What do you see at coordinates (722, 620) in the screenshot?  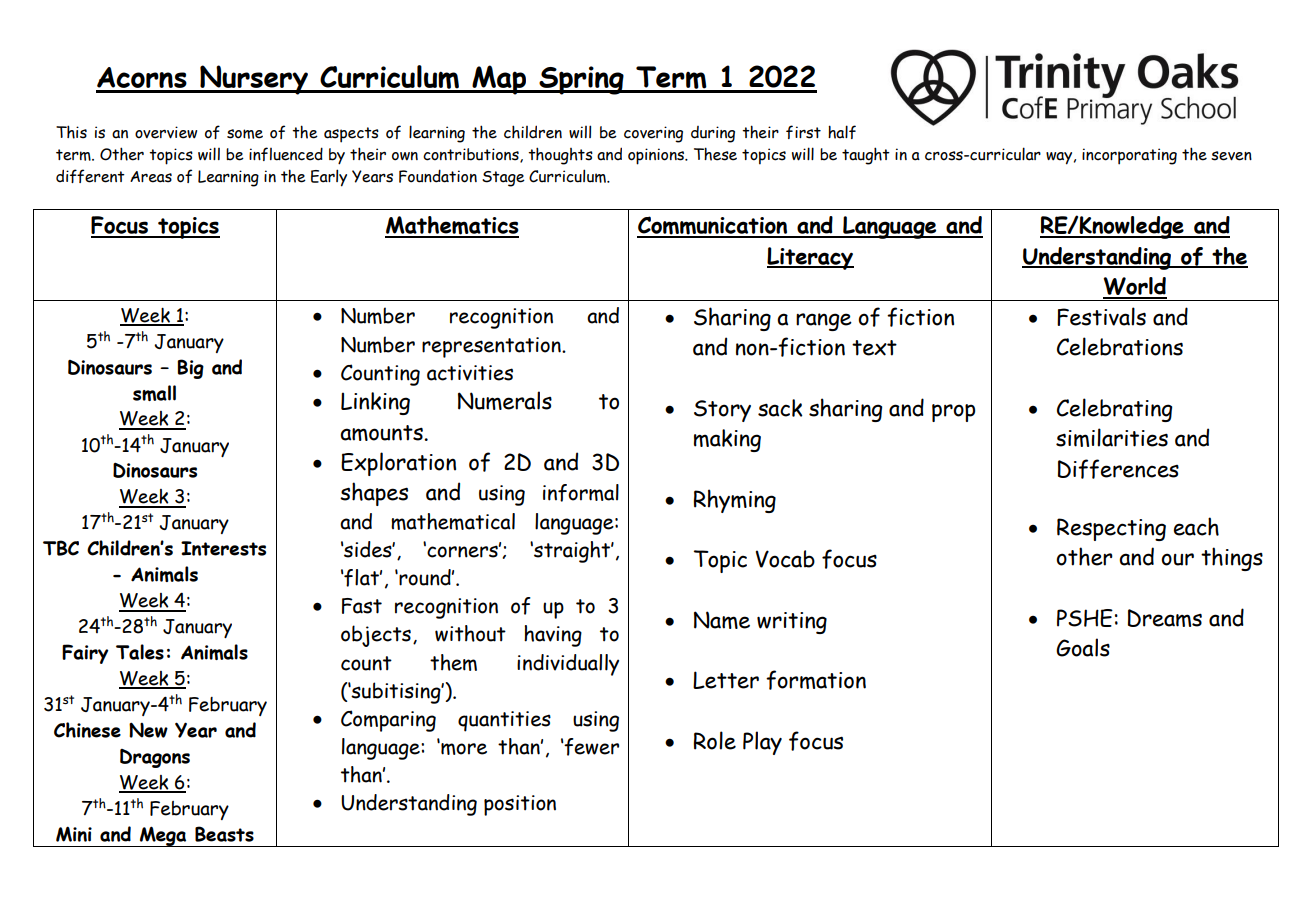 I see `Name` at bounding box center [722, 620].
